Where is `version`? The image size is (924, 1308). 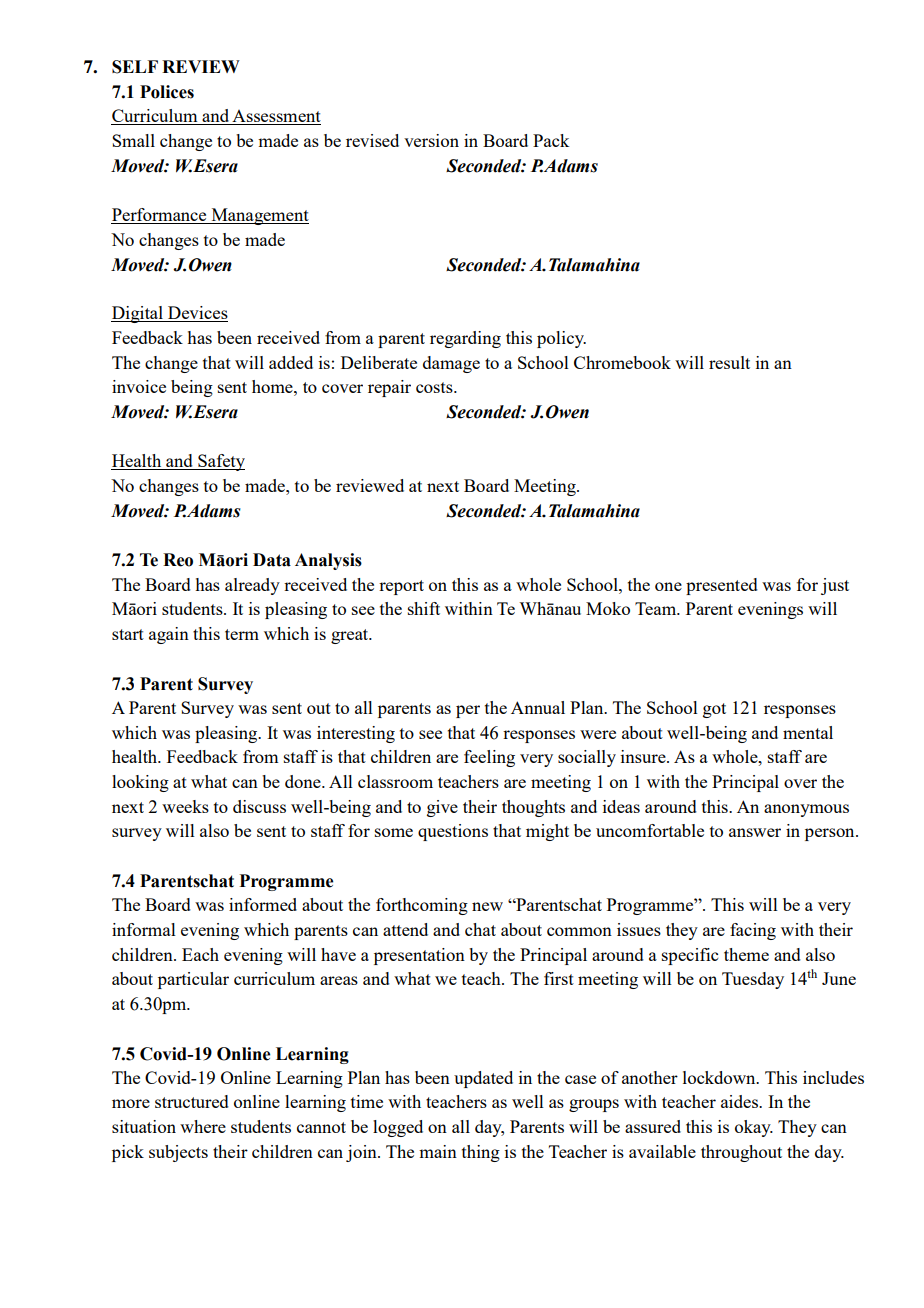
version is located at coordinates (431, 140).
